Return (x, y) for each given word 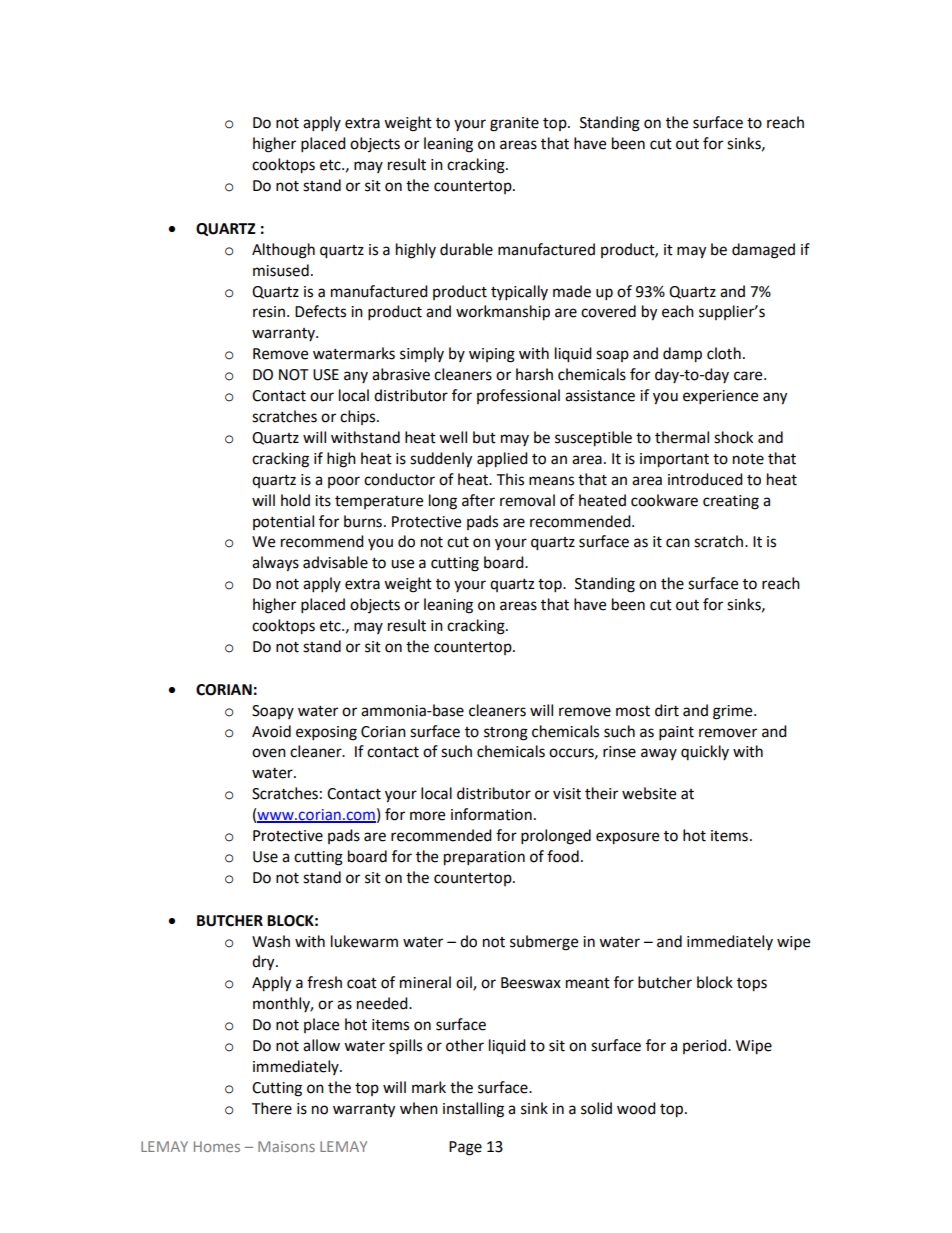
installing (473, 1110)
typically (519, 293)
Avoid (271, 731)
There (272, 1108)
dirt (667, 710)
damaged (763, 251)
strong (506, 734)
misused (281, 270)
